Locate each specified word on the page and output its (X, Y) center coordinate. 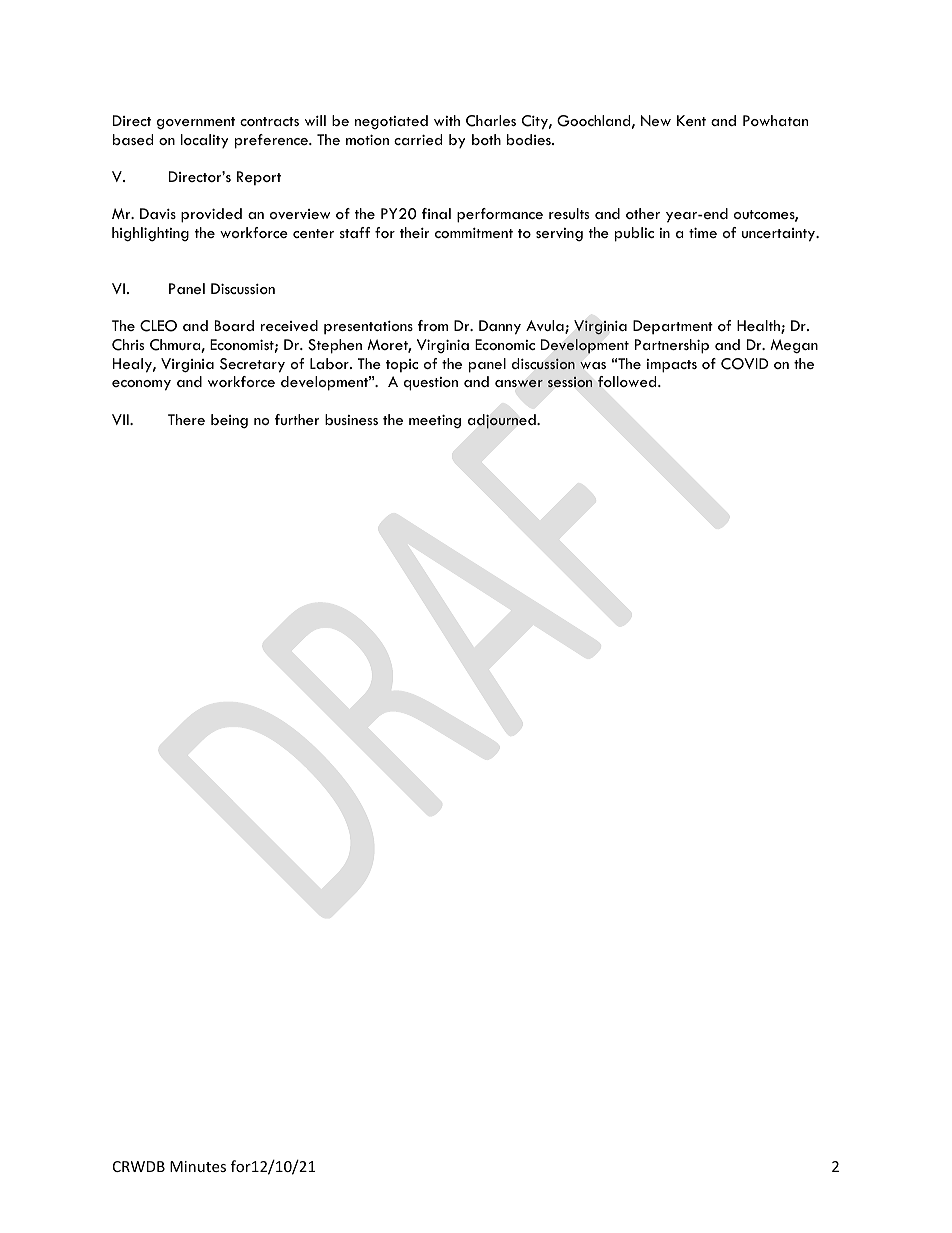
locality (204, 141)
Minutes (198, 1166)
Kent (691, 120)
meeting (435, 421)
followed (628, 381)
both (486, 139)
